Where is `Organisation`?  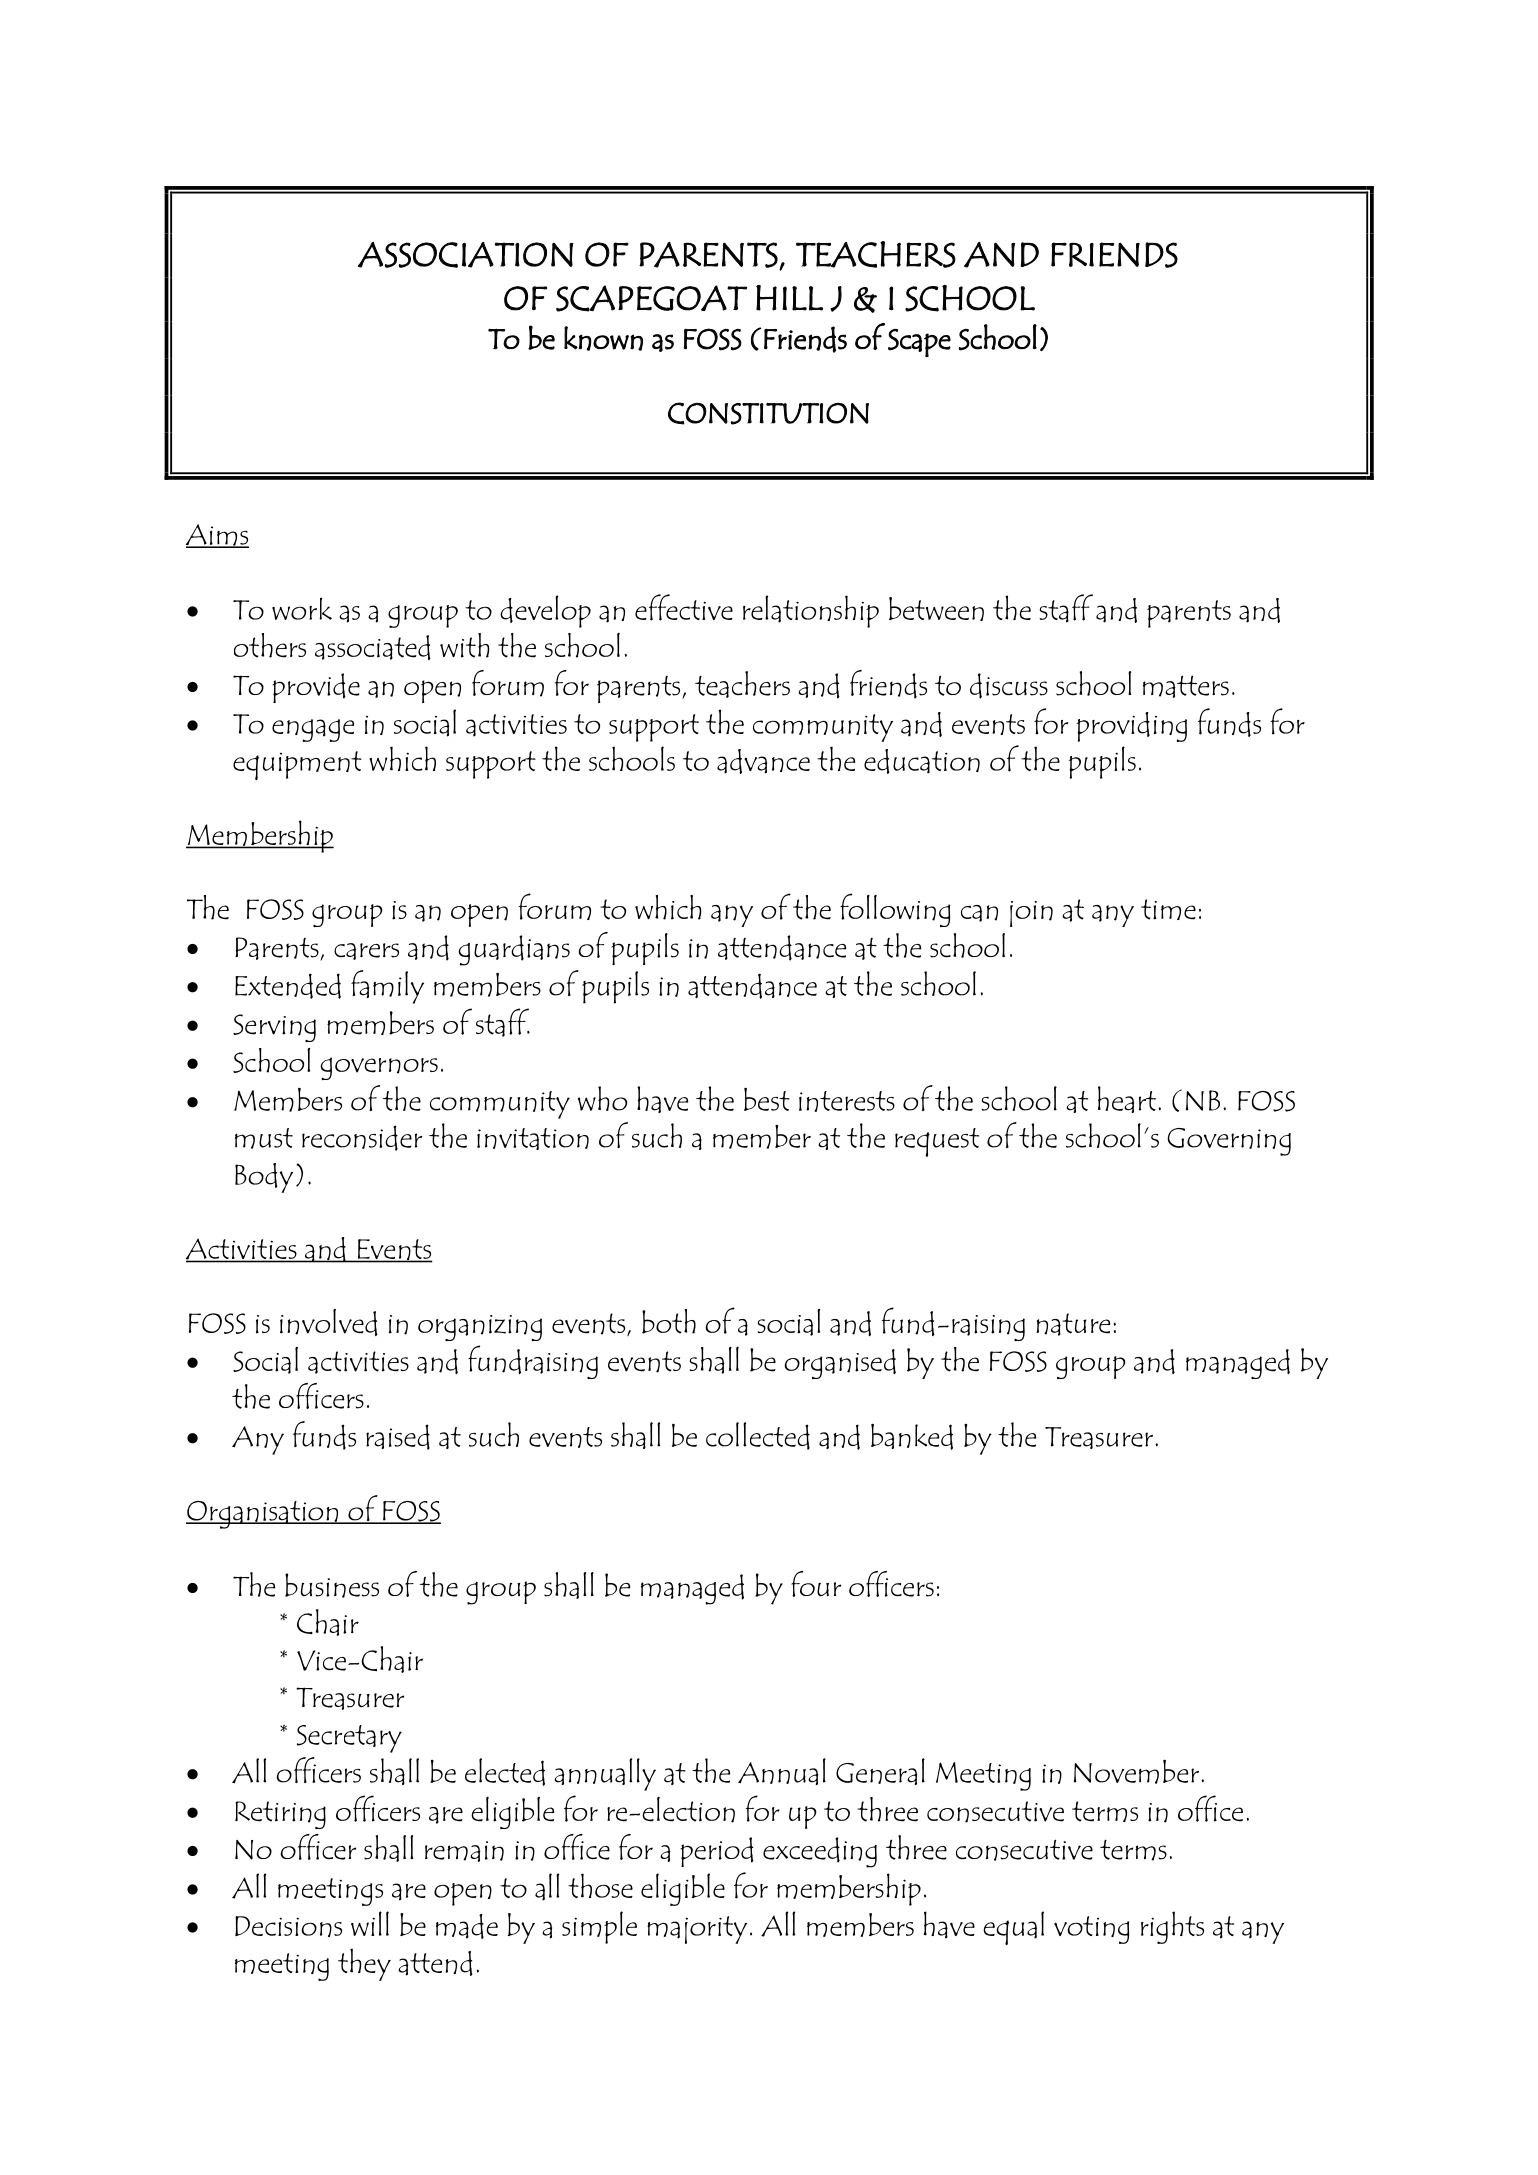 Organisation is located at coordinates (263, 1515).
